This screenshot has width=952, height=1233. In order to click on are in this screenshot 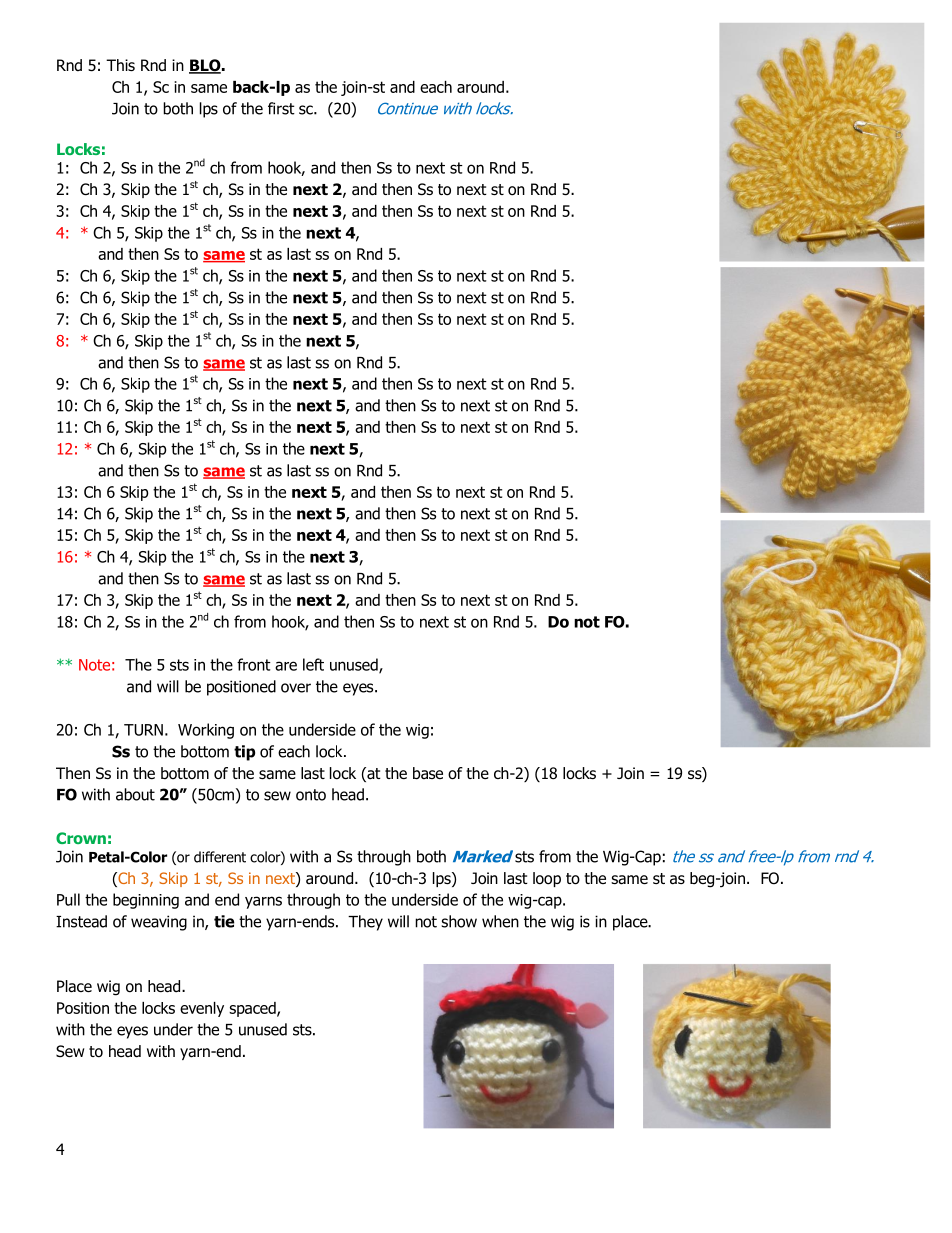, I will do `click(286, 666)`.
